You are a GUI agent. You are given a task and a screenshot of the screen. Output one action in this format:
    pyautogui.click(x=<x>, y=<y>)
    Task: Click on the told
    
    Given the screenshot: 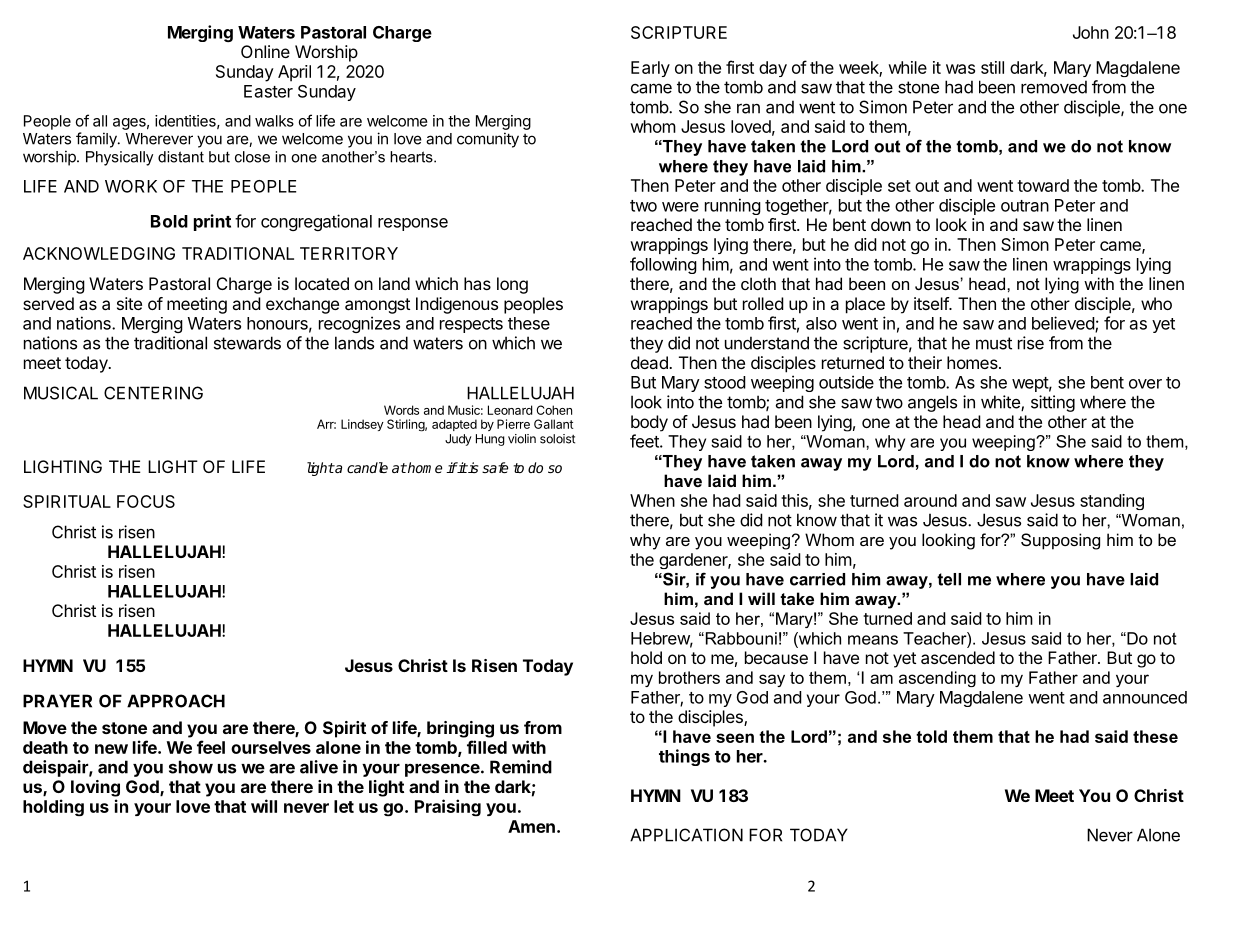 What is the action you would take?
    pyautogui.click(x=931, y=736)
